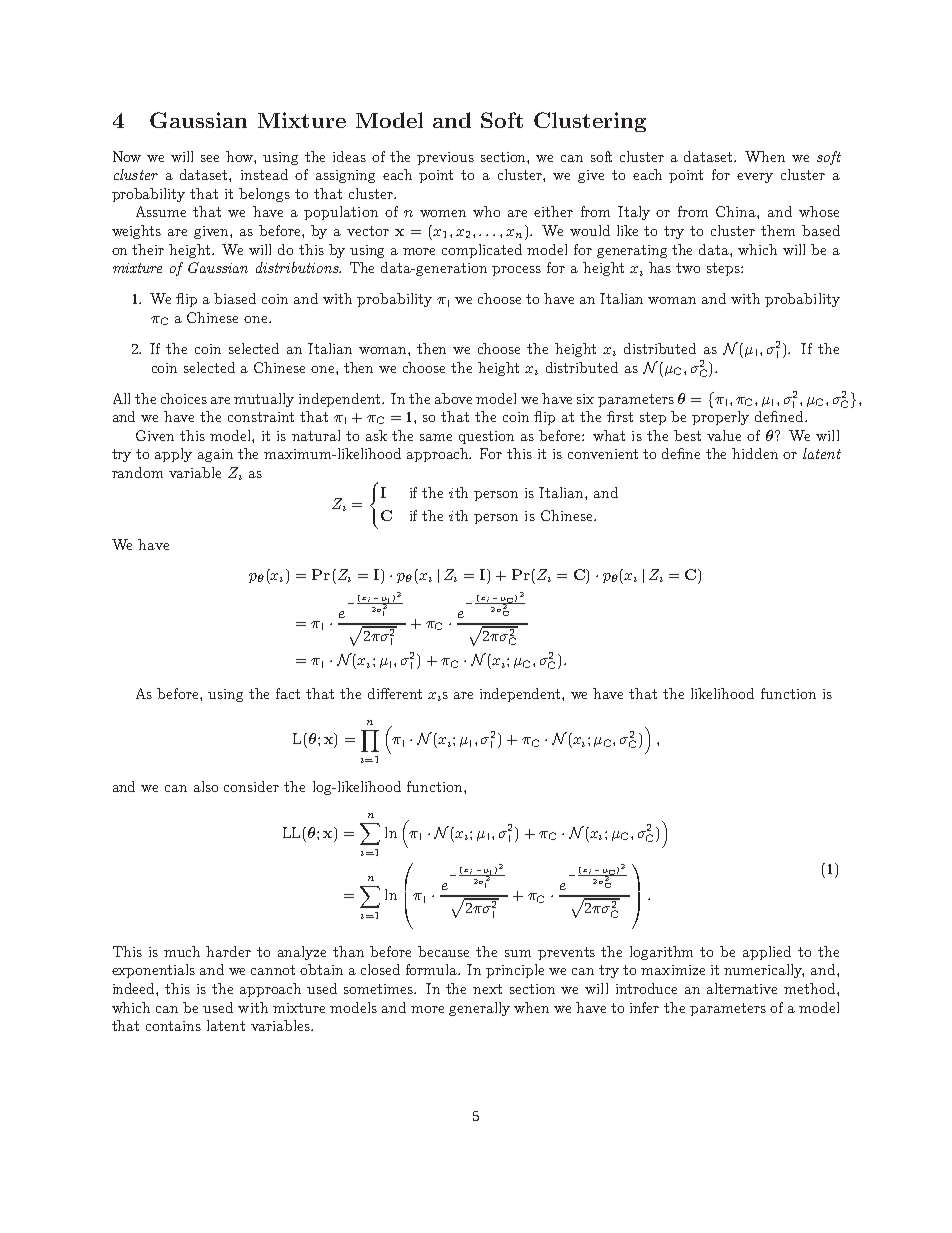  I want to click on hidden, so click(755, 453).
